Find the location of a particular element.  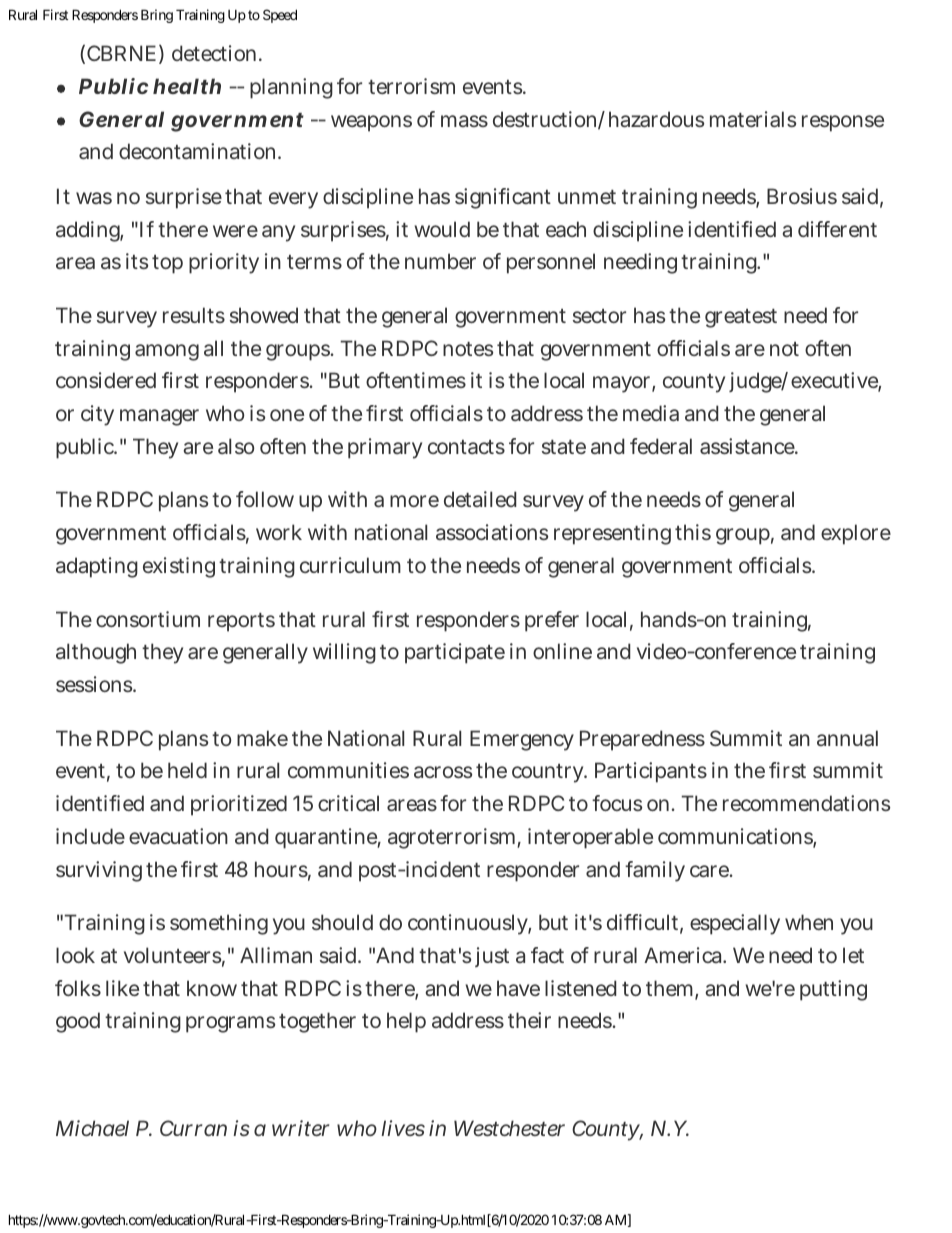

materials is located at coordinates (753, 119).
